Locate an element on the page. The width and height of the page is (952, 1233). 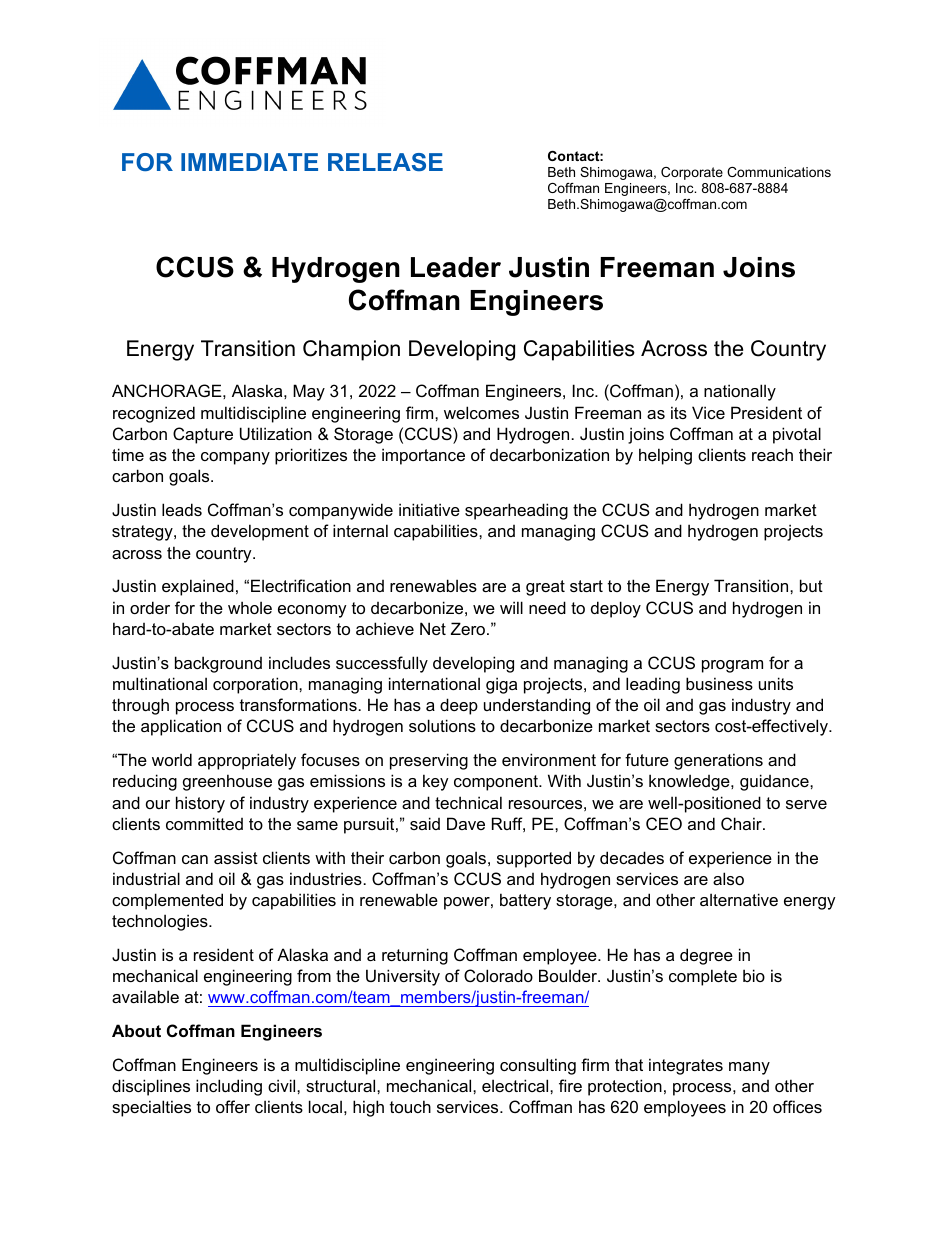
component is located at coordinates (497, 783).
